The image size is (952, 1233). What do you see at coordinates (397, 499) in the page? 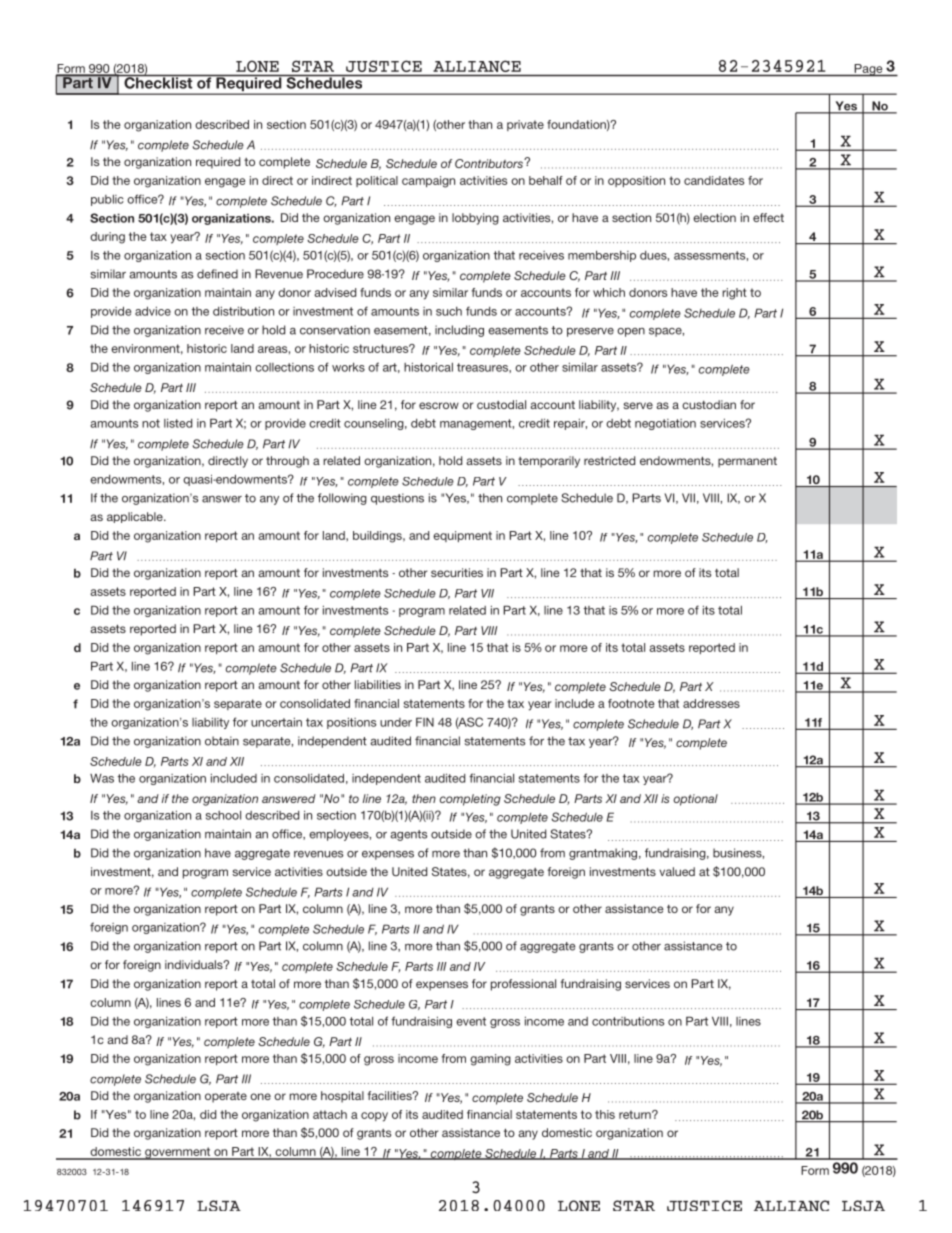
I see `questions` at bounding box center [397, 499].
